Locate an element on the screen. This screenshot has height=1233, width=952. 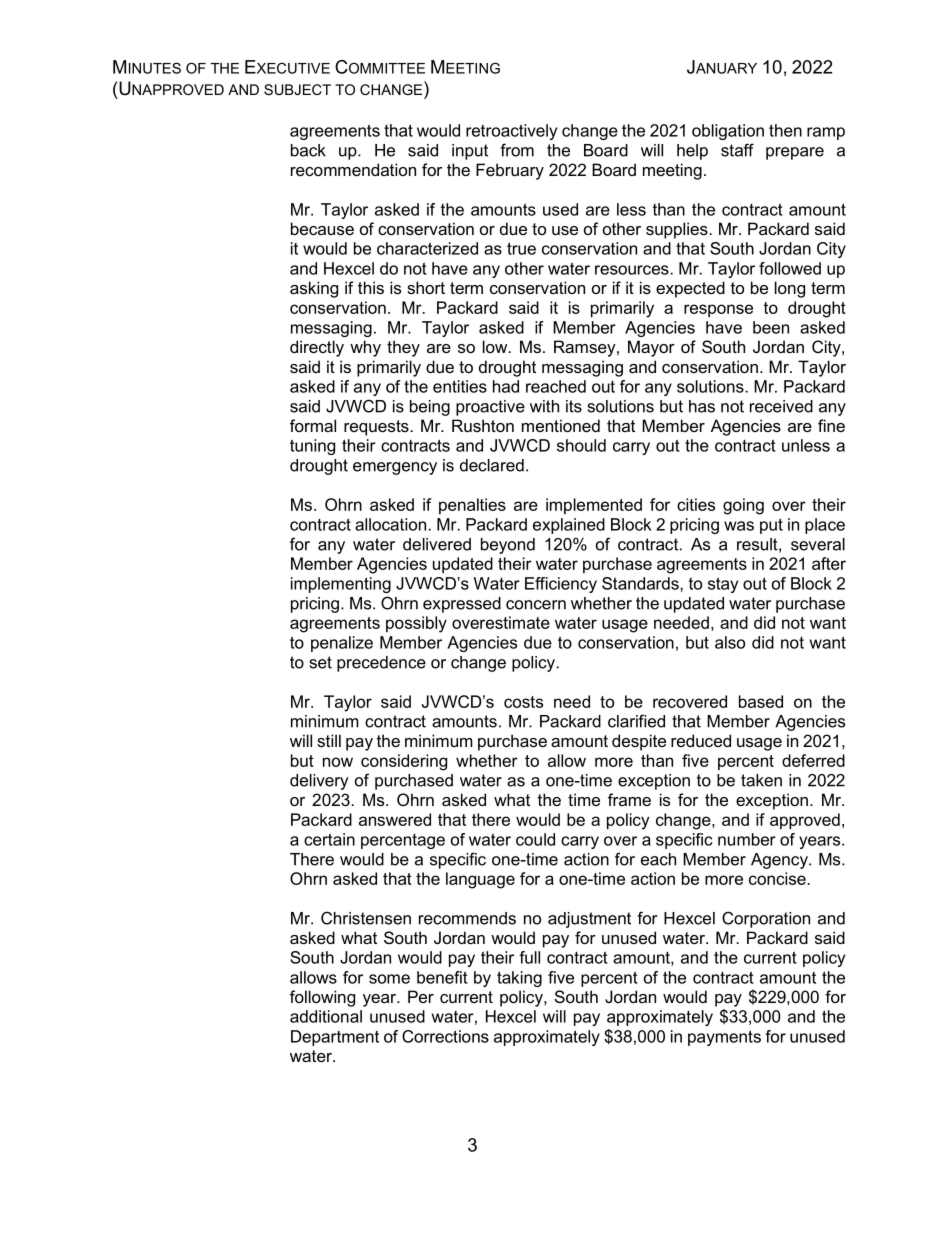
requests is located at coordinates (376, 428).
